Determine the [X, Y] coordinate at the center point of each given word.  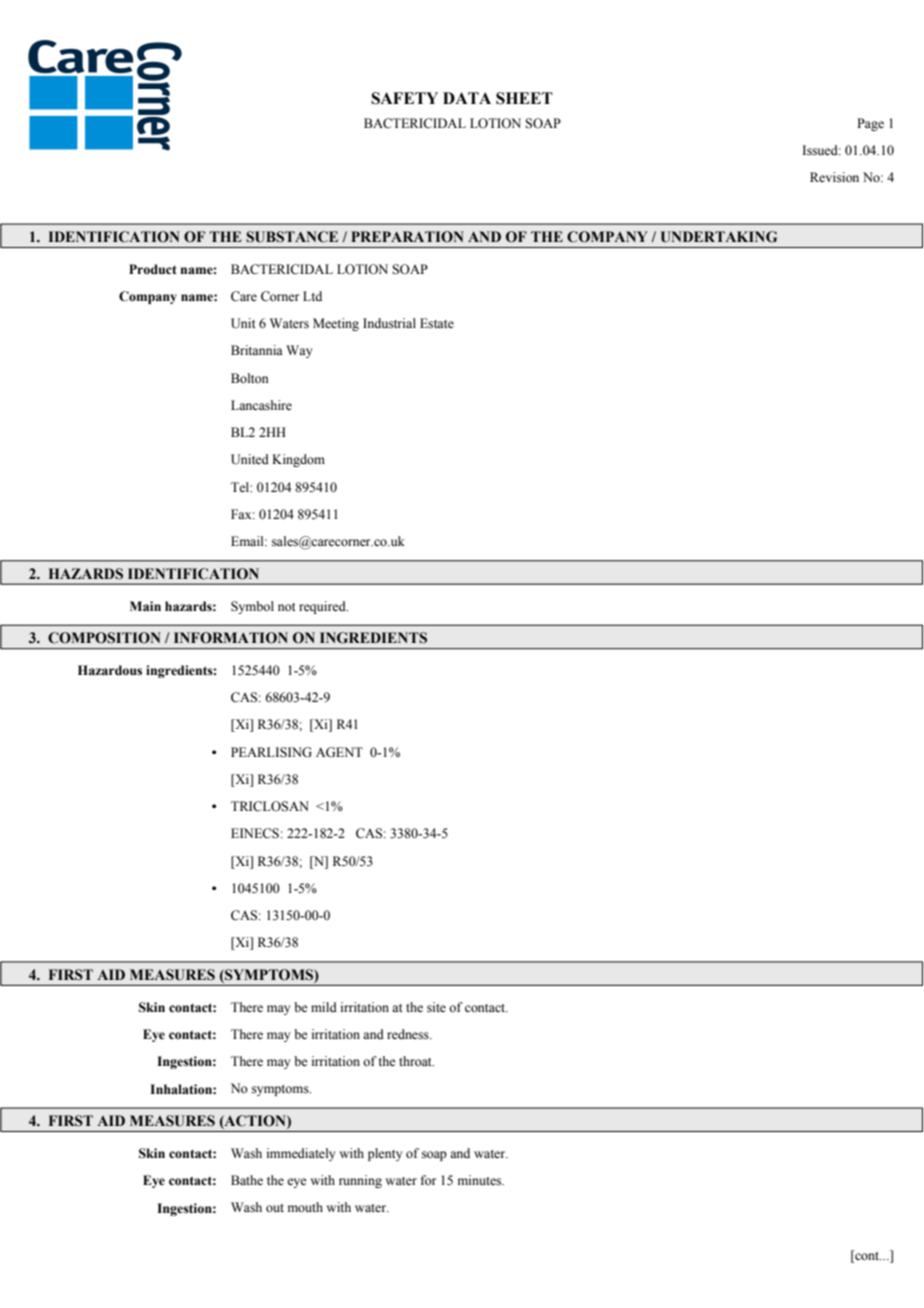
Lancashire [261, 405]
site [436, 1007]
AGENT [339, 752]
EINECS [255, 833]
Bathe [247, 1180]
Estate [437, 323]
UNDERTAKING [719, 237]
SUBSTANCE [292, 237]
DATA [467, 98]
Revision [834, 177]
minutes [481, 1180]
